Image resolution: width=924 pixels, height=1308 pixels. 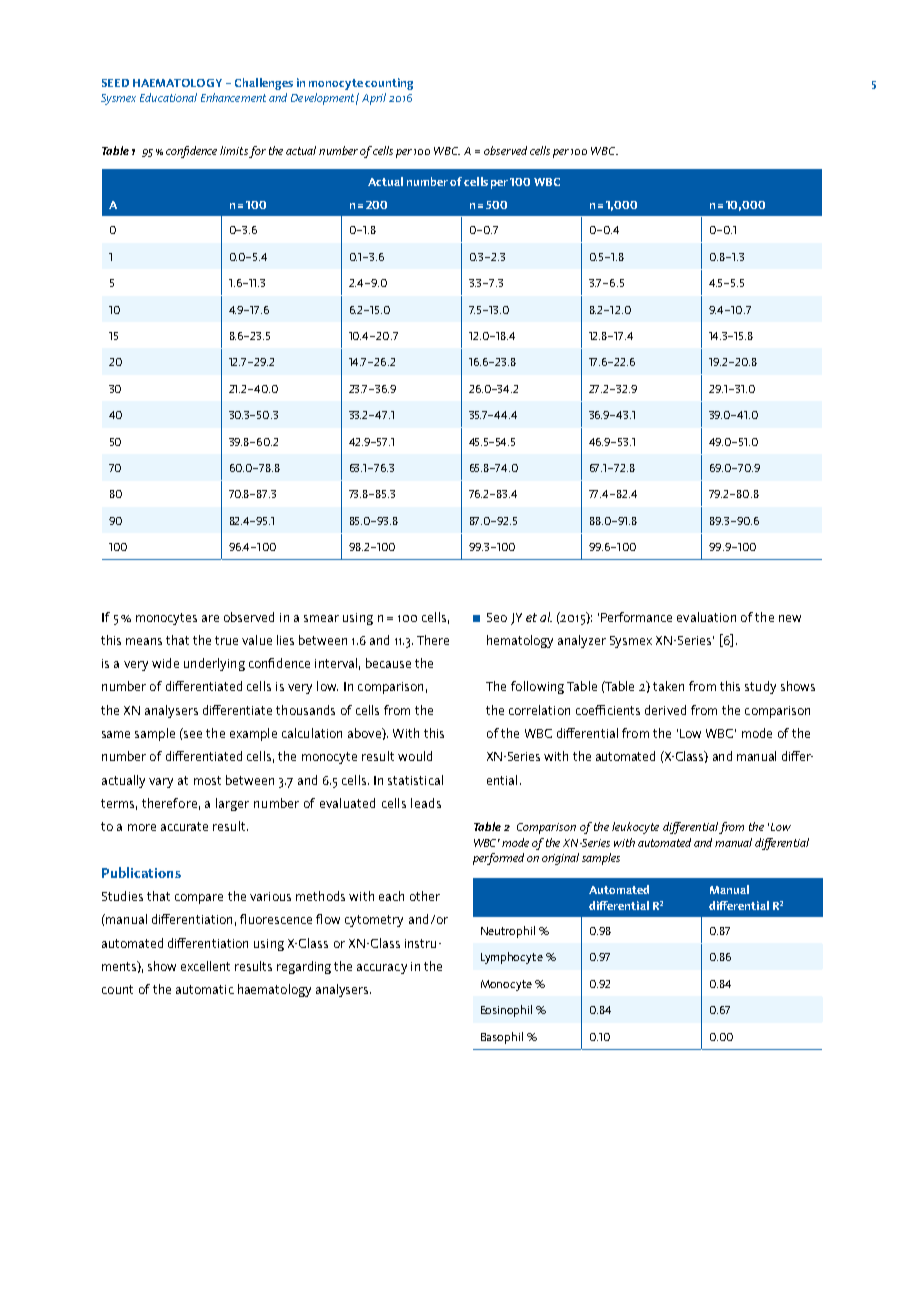 I want to click on Challenges, so click(x=264, y=84).
